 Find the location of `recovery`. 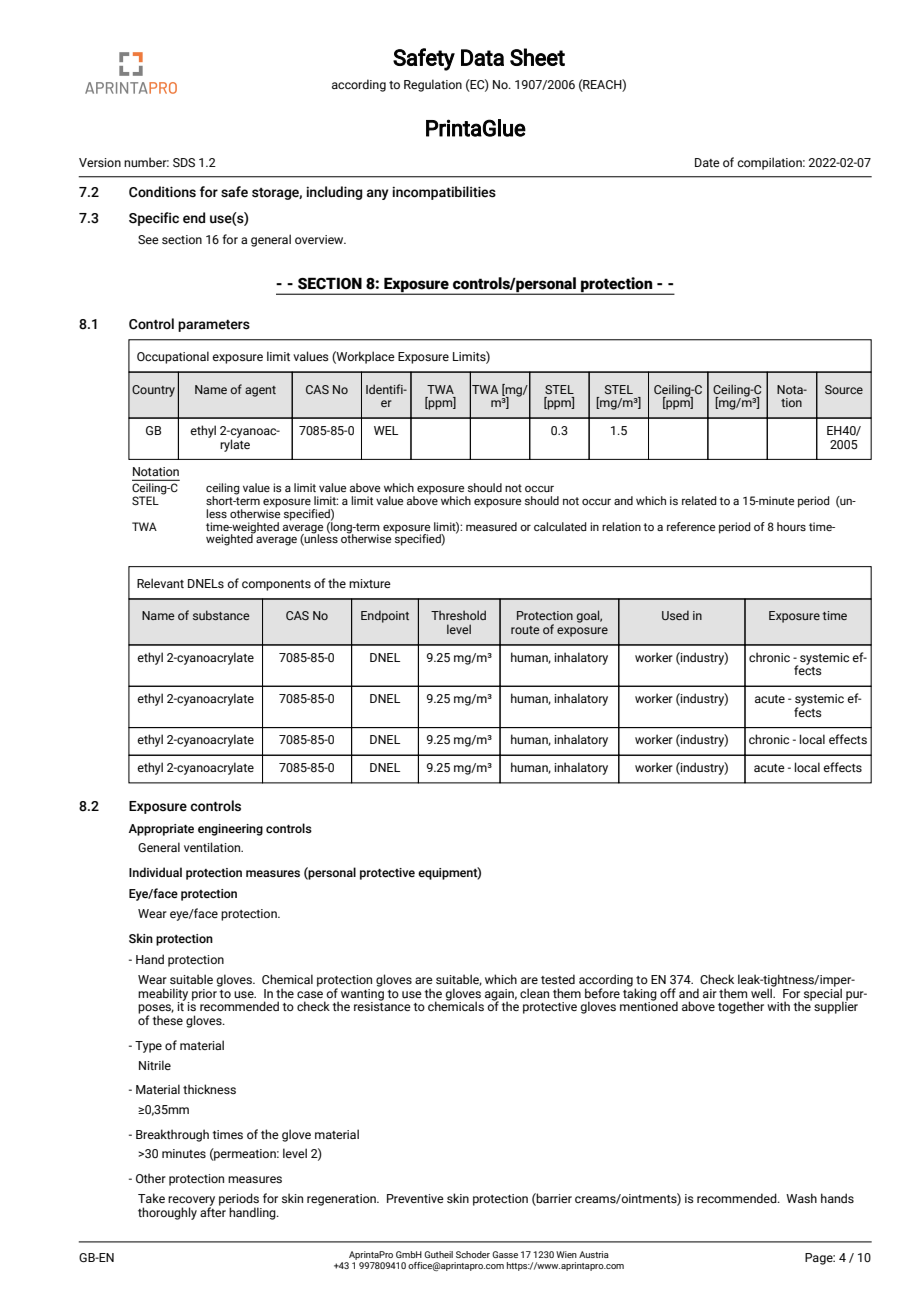

recovery is located at coordinates (191, 1202).
